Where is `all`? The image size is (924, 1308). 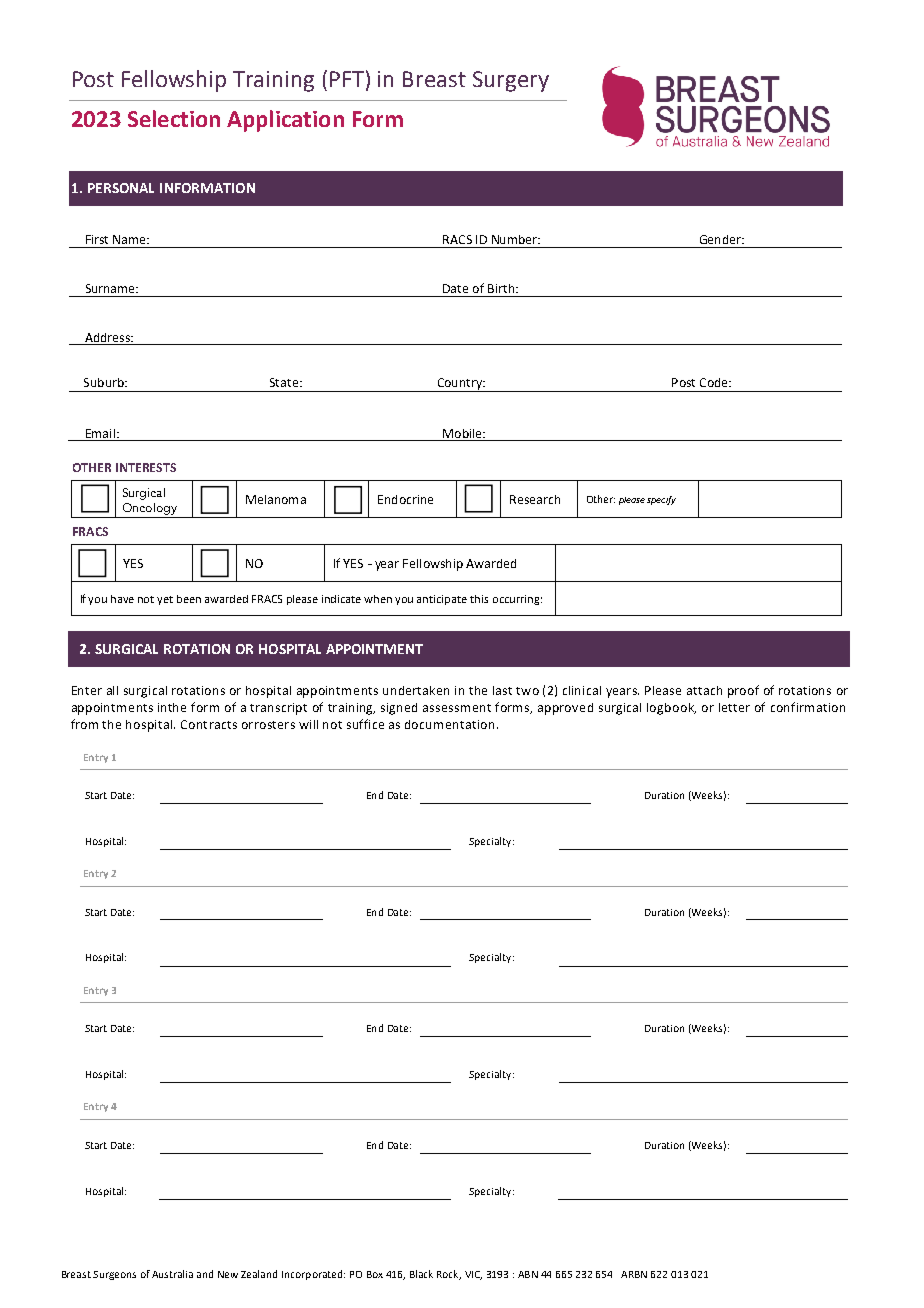 all is located at coordinates (112, 690).
